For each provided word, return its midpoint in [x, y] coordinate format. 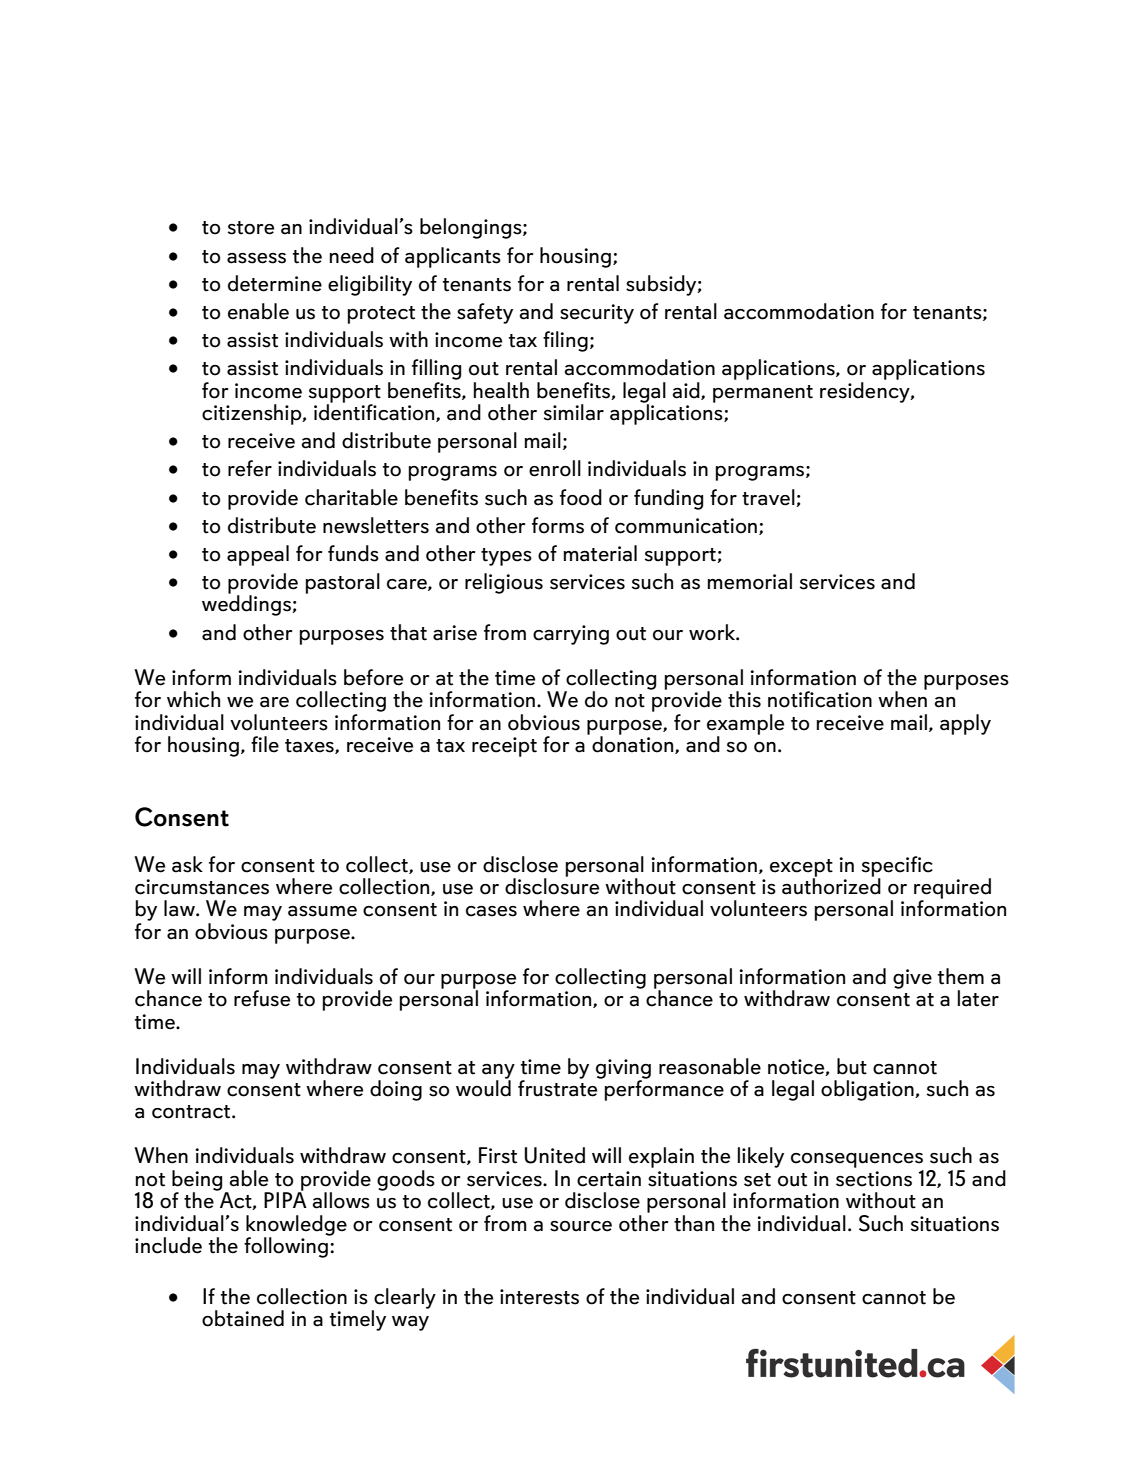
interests [539, 1297]
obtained [243, 1318]
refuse [262, 998]
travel [769, 498]
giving [623, 1070]
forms [558, 525]
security [597, 314]
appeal [258, 555]
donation [634, 744]
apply [965, 724]
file [265, 744]
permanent [763, 394]
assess [256, 258]
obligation [868, 1090]
